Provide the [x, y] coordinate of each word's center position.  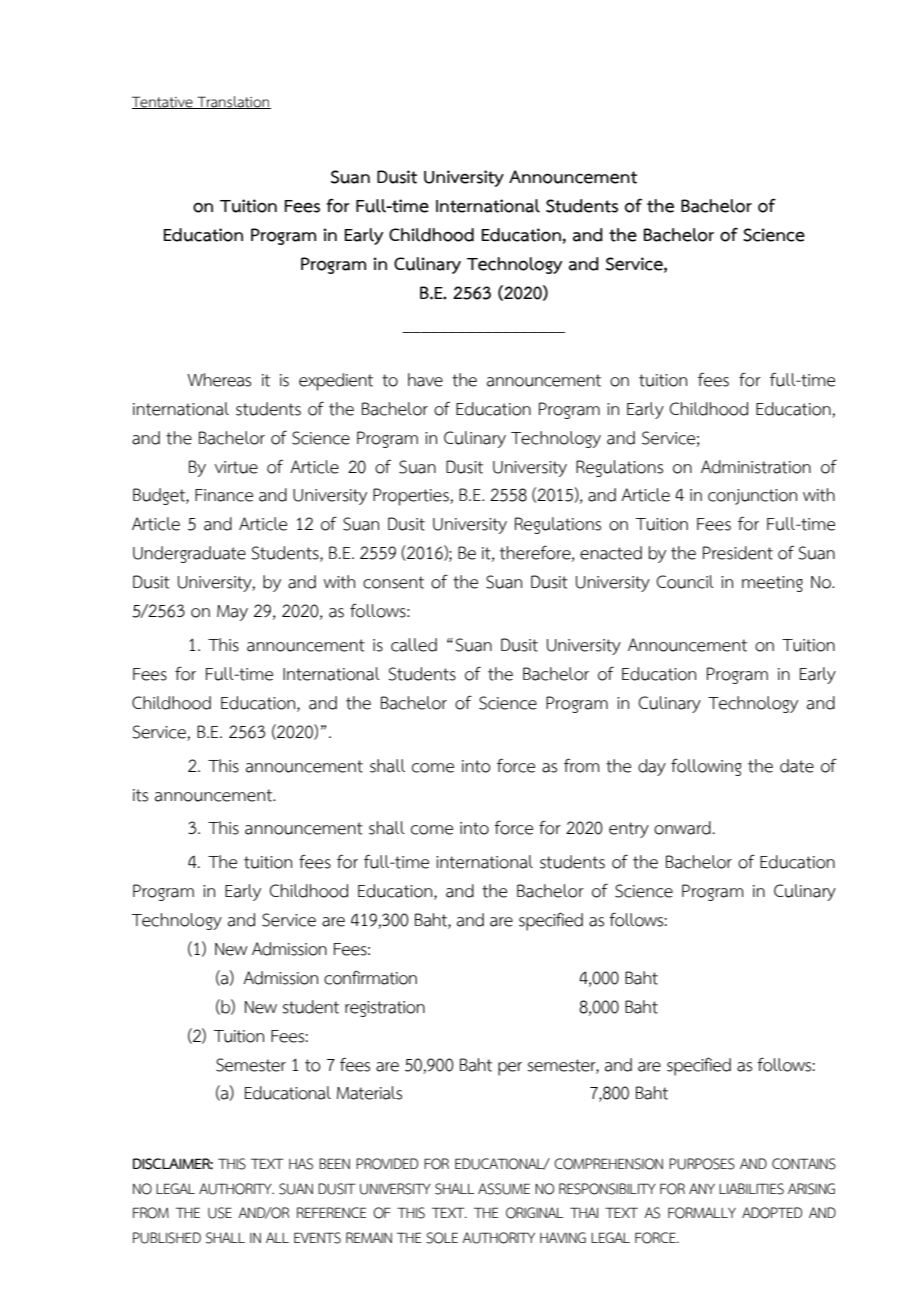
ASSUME [504, 1189]
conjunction [752, 497]
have [425, 380]
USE [220, 1213]
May [232, 613]
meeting [772, 584]
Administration [756, 467]
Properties [412, 497]
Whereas [219, 380]
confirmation [370, 977]
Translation [233, 102]
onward [682, 828]
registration [385, 1009]
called [414, 645]
